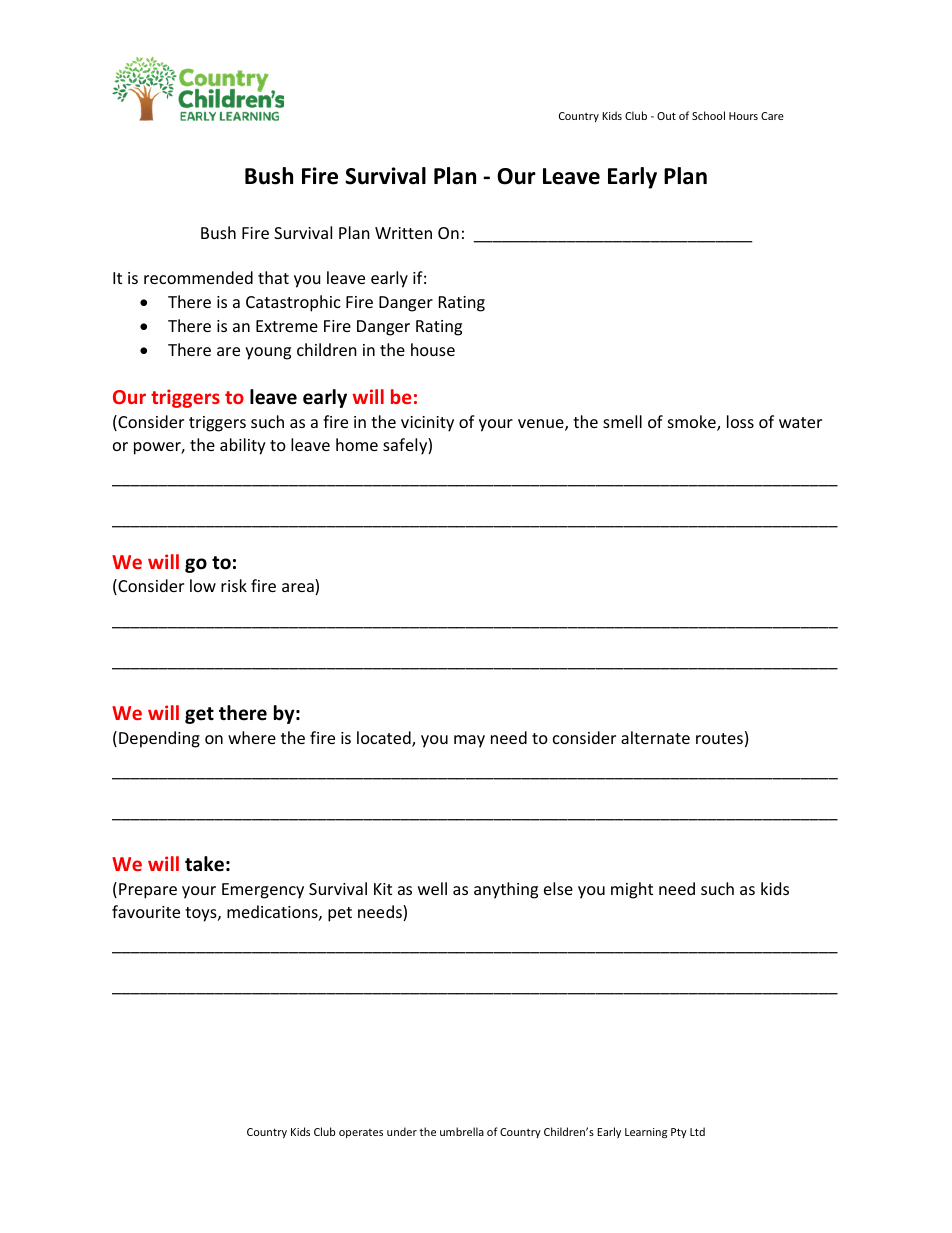 Image resolution: width=952 pixels, height=1233 pixels. What do you see at coordinates (198, 277) in the page?
I see `recommended` at bounding box center [198, 277].
